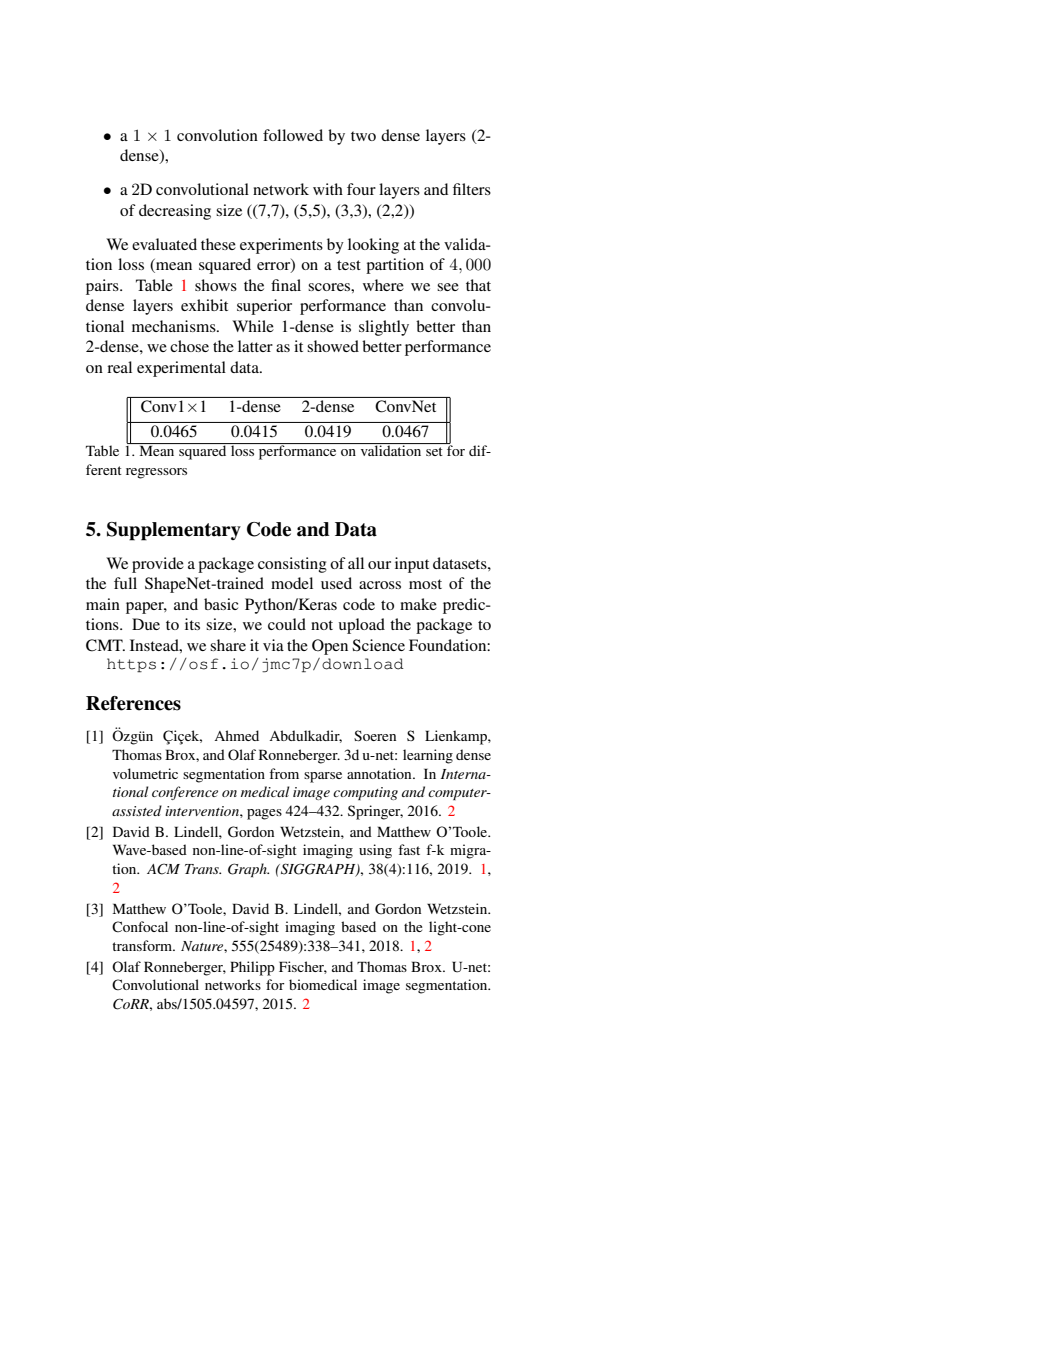 The image size is (1050, 1358). Describe the element at coordinates (472, 189) in the screenshot. I see `filters` at that location.
